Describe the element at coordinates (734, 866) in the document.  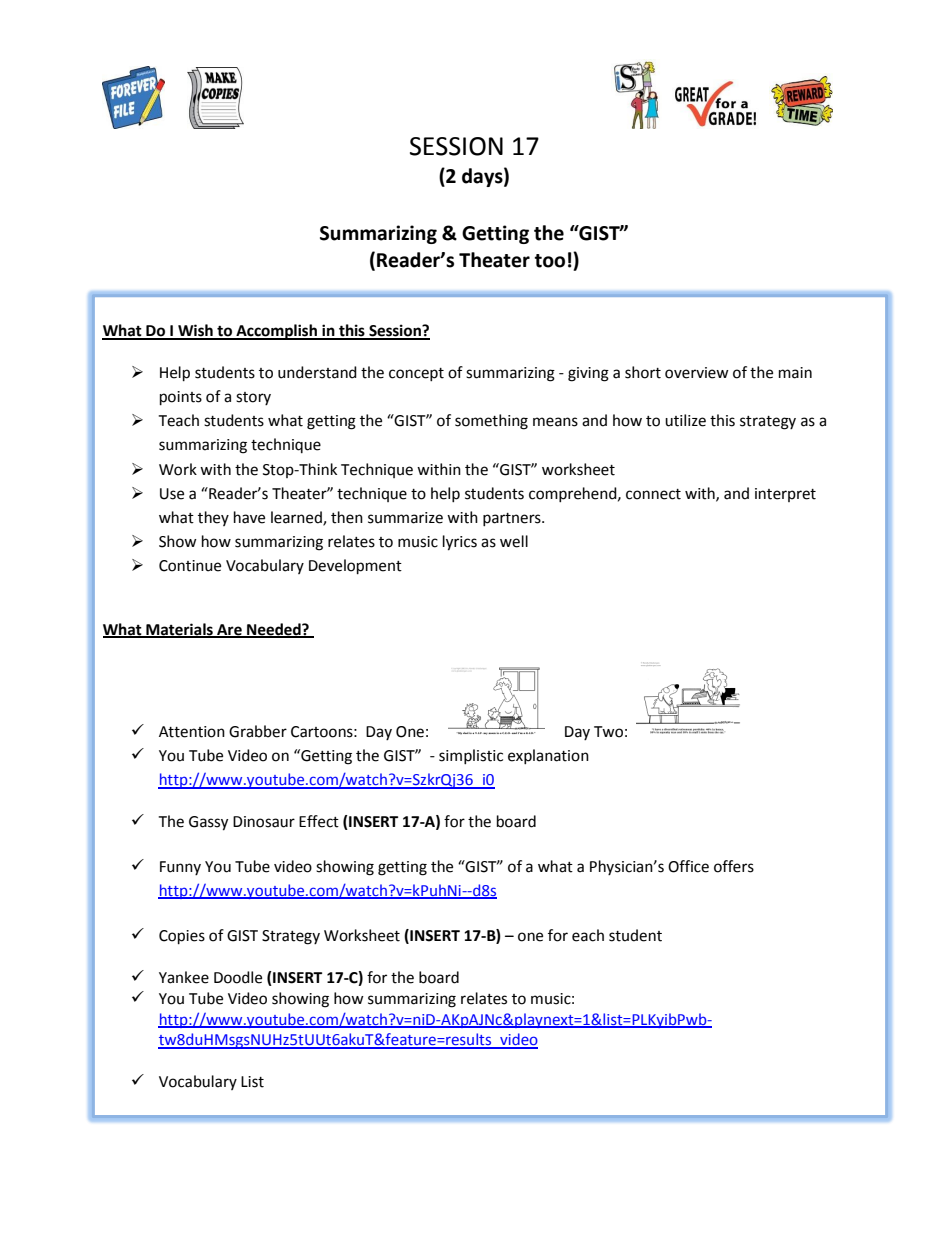
I see `offers` at that location.
